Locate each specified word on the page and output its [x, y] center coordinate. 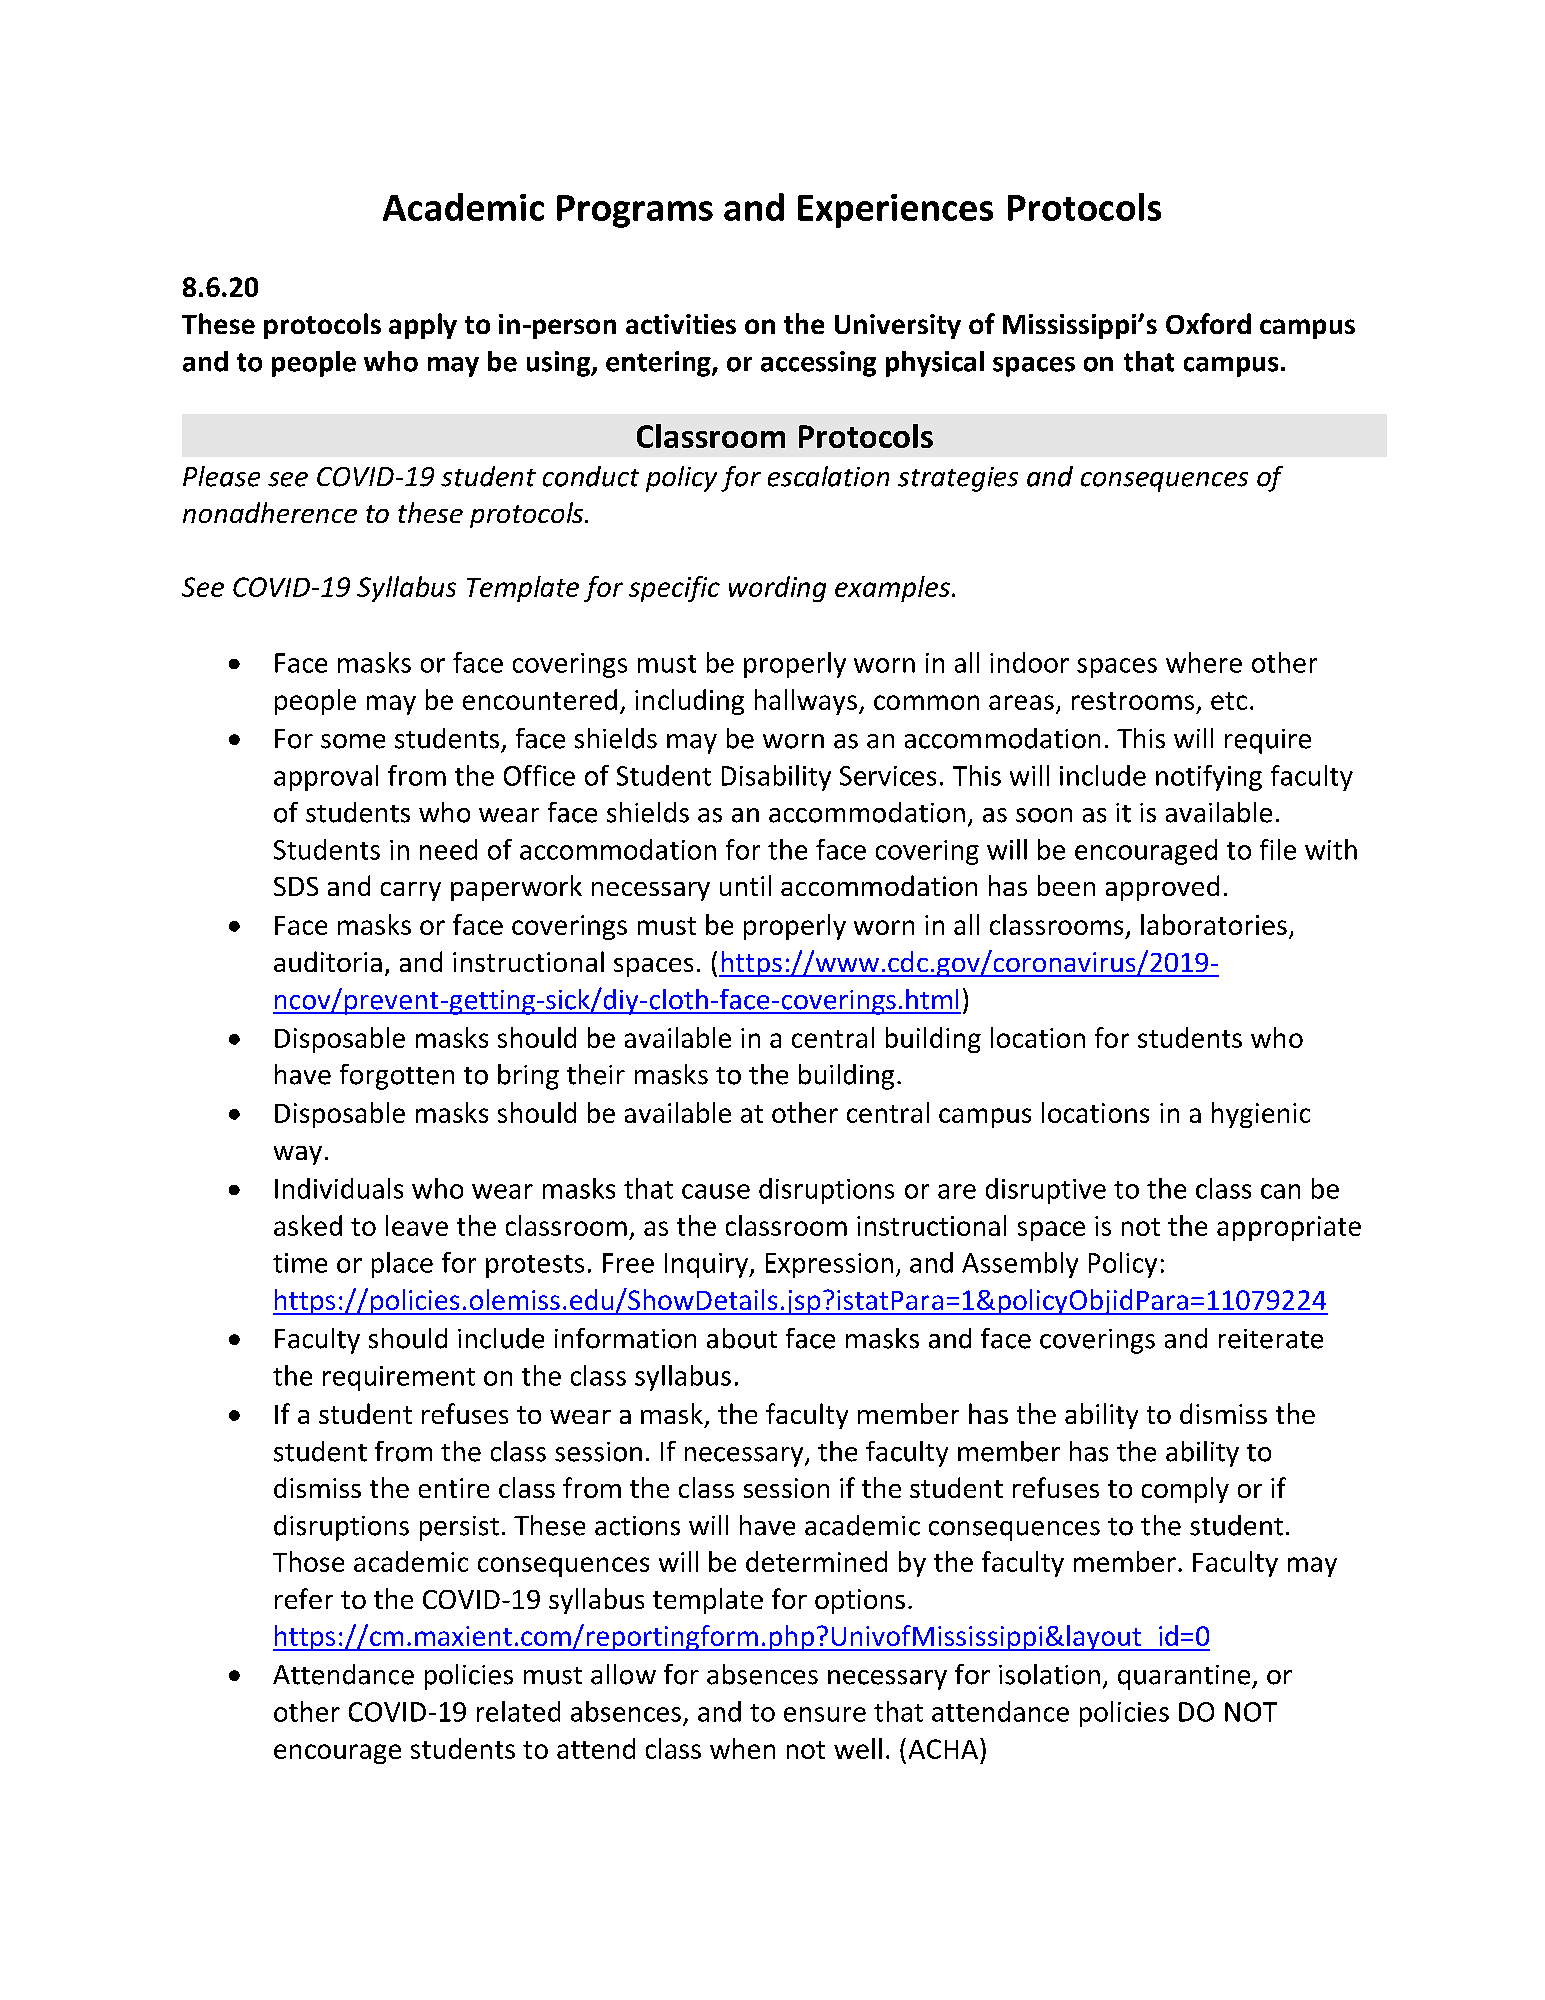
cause [716, 1191]
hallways [806, 702]
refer [304, 1598]
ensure [825, 1714]
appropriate [1289, 1228]
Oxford [1208, 323]
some [353, 741]
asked [308, 1225]
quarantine [1184, 1677]
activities [681, 324]
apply [423, 326]
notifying [1209, 778]
